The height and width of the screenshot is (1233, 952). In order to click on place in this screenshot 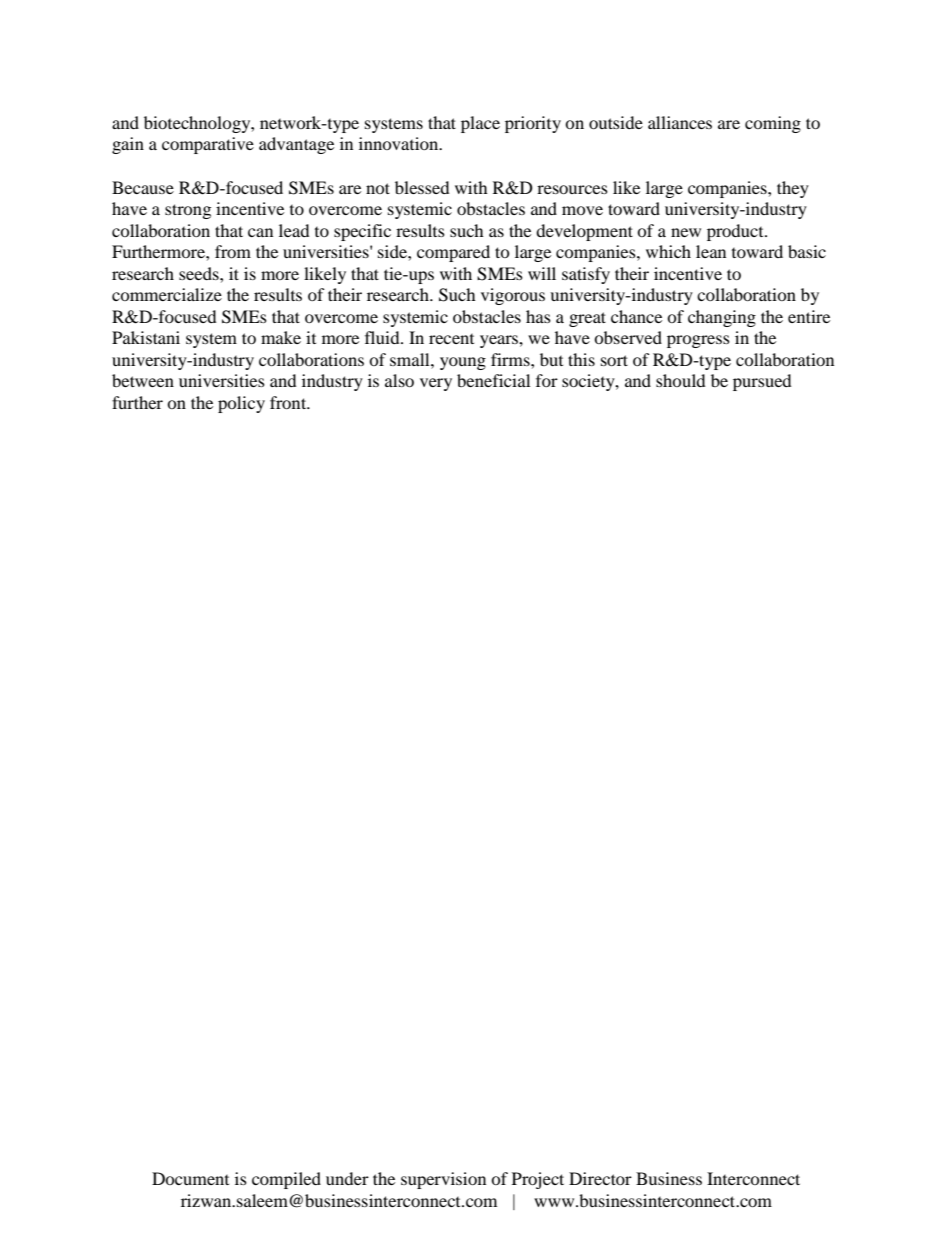, I will do `click(480, 124)`.
